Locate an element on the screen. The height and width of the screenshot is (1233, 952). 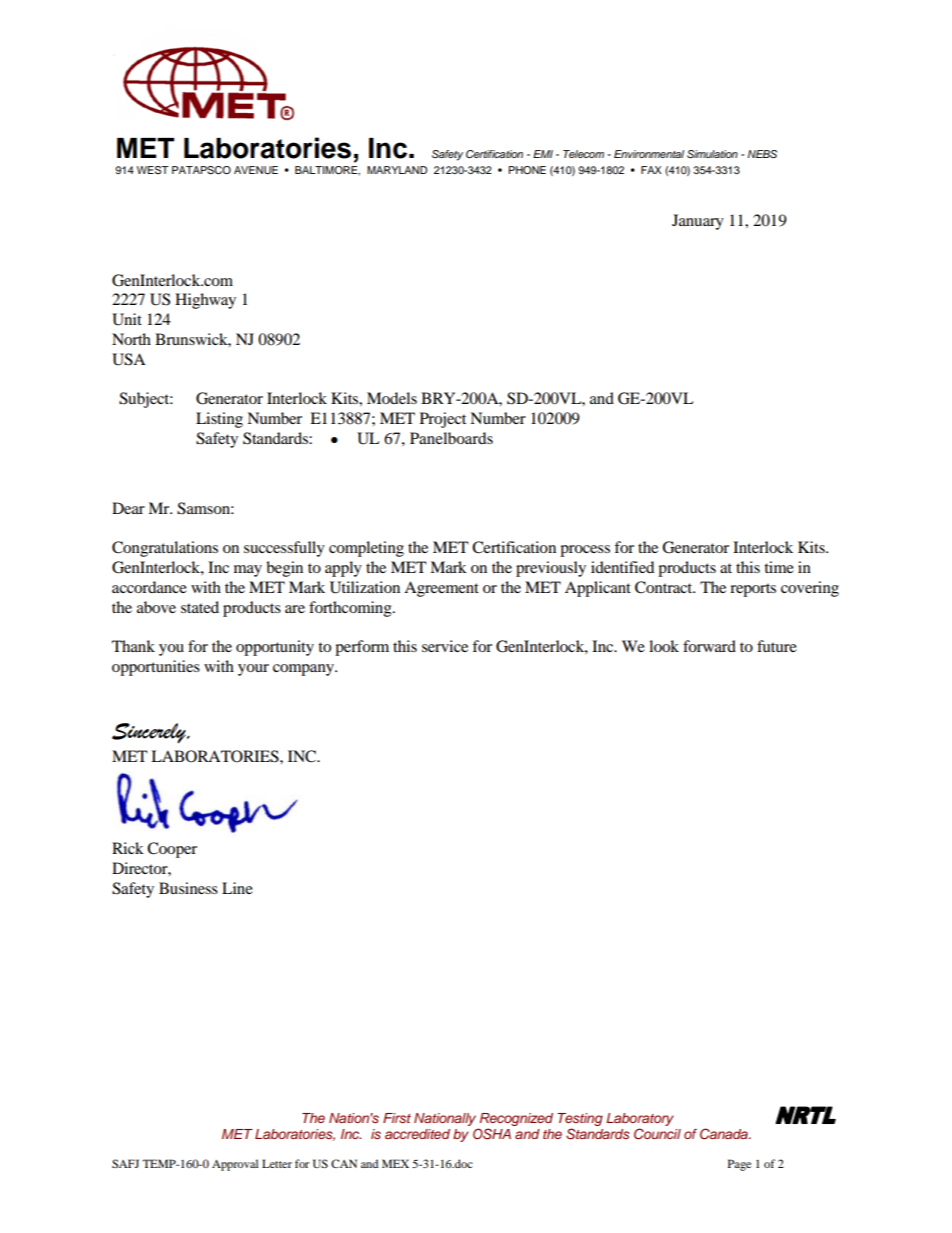
Simulation is located at coordinates (712, 154).
